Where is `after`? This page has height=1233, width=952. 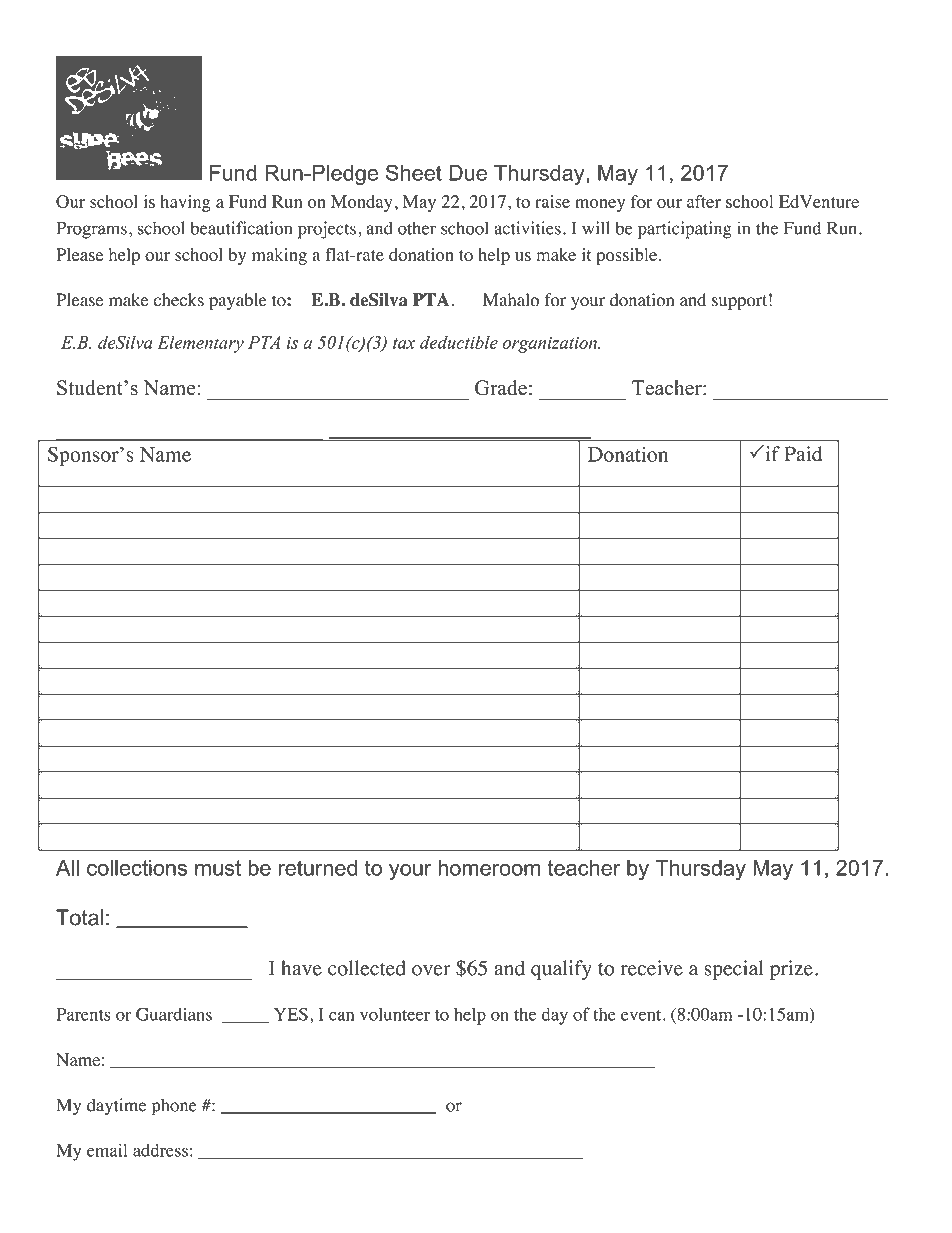
after is located at coordinates (704, 201).
